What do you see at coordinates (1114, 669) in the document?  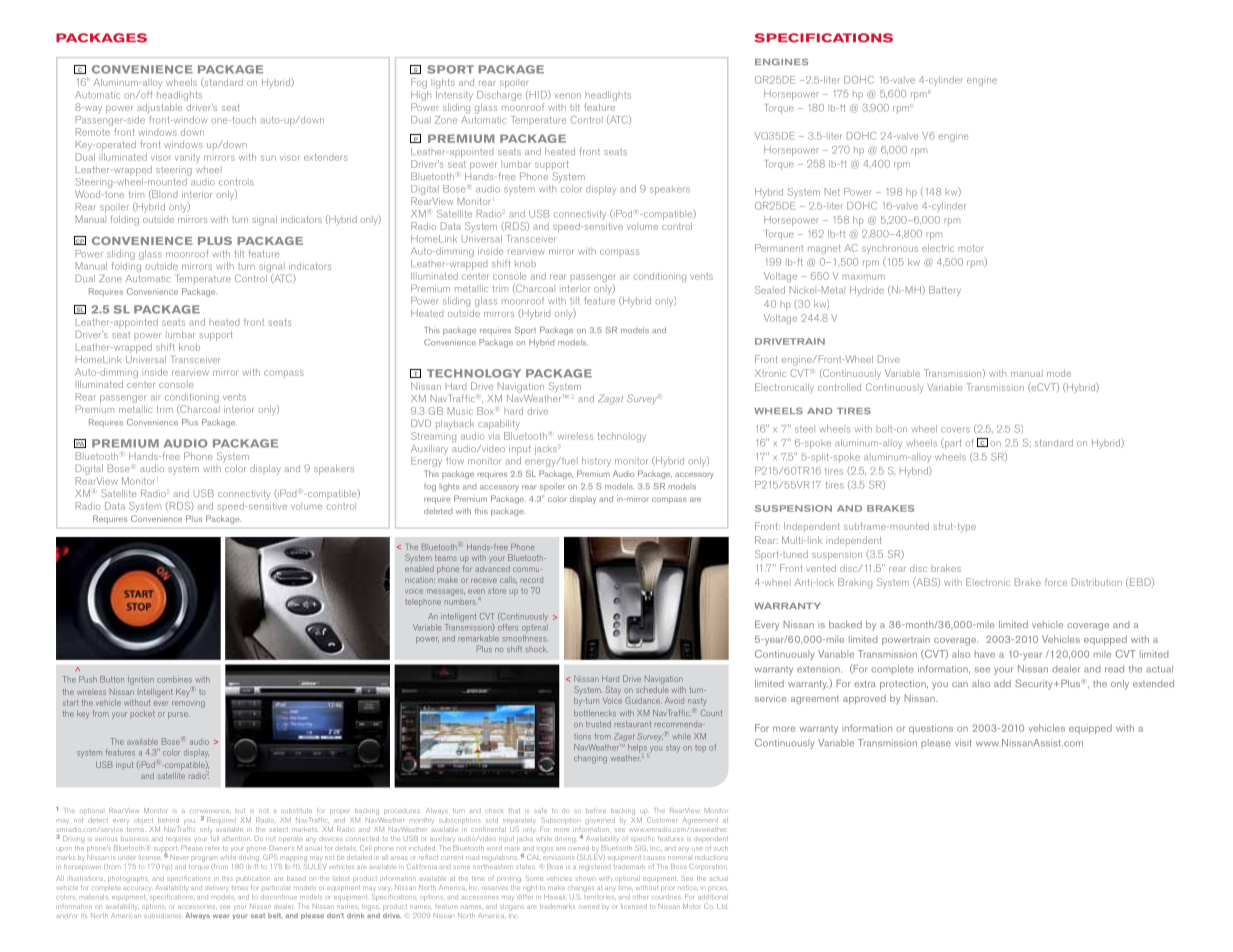 I see `read` at bounding box center [1114, 669].
